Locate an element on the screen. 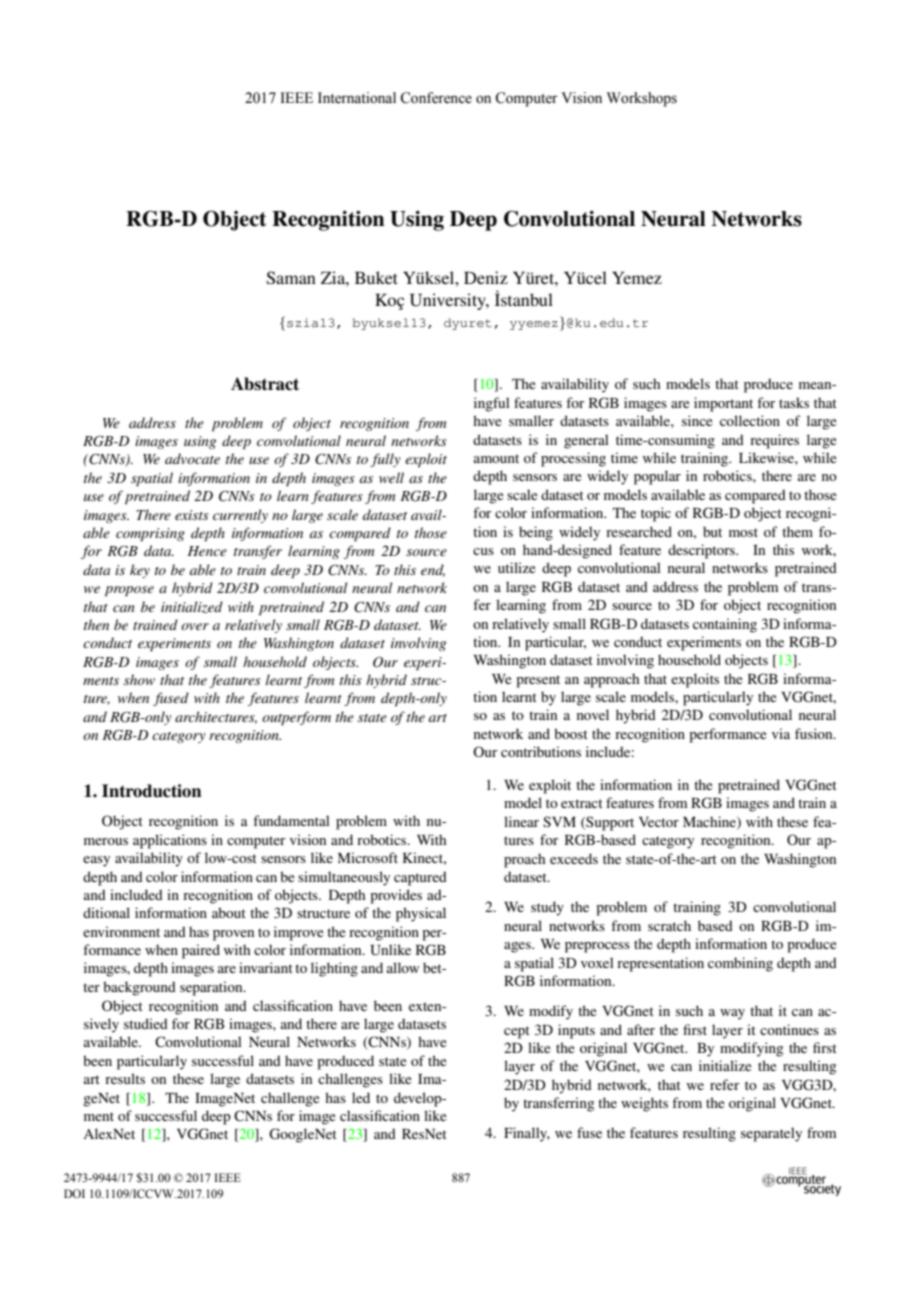 The height and width of the screenshot is (1308, 924). important is located at coordinates (723, 404).
